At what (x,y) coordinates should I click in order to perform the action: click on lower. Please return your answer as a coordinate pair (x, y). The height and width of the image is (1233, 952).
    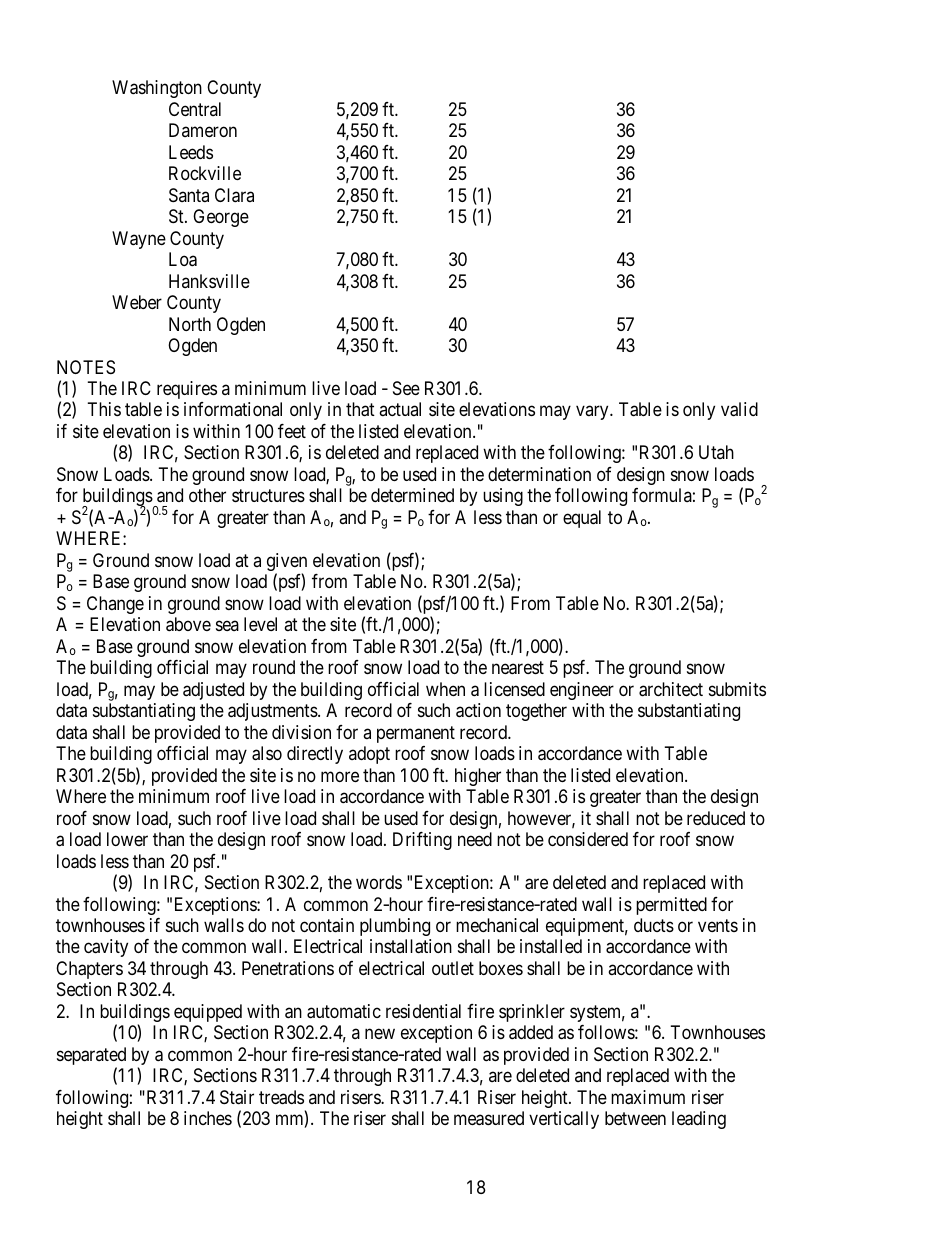
    Looking at the image, I should click on (127, 839).
